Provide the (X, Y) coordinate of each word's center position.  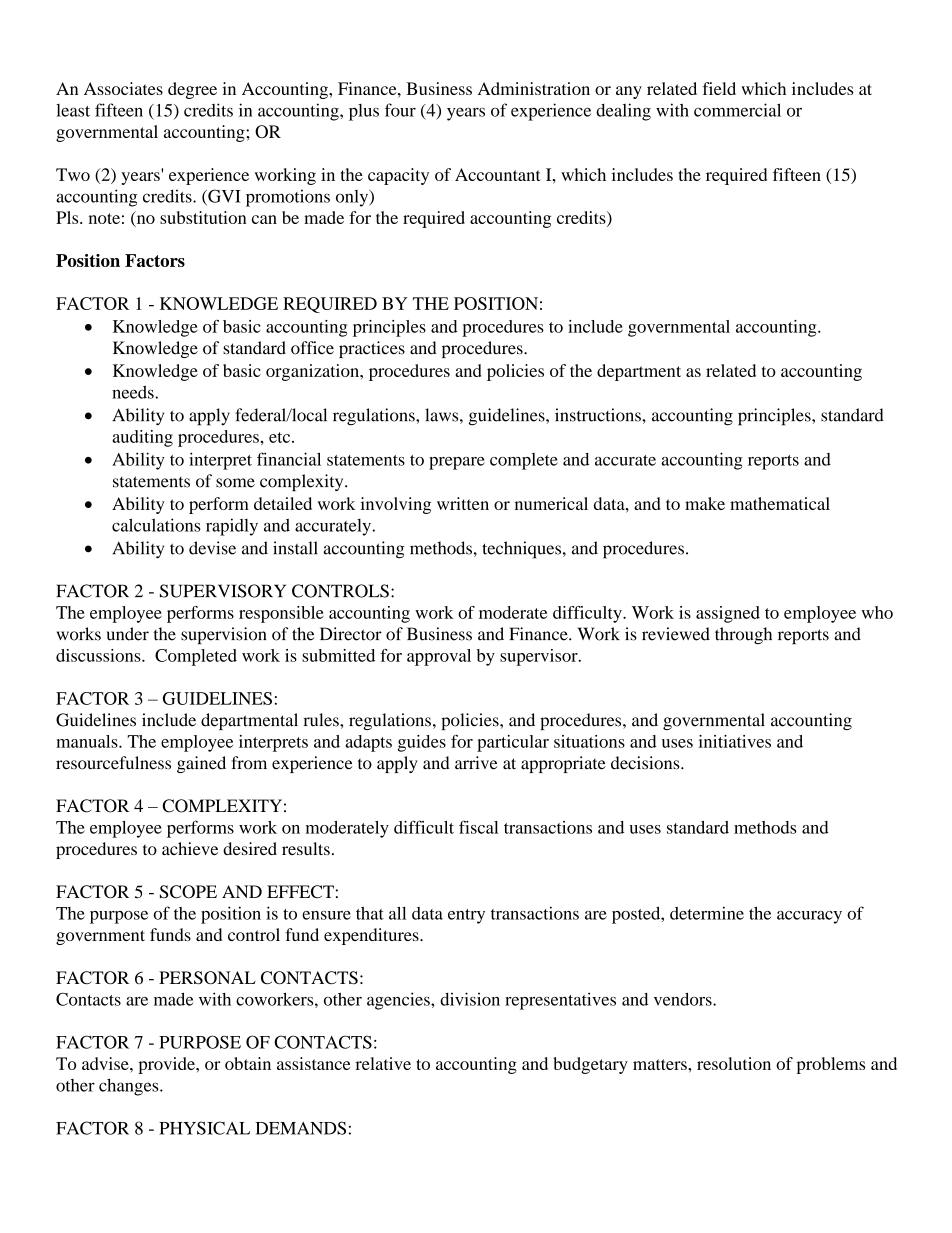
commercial (737, 110)
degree (192, 90)
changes (130, 1087)
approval (439, 657)
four (400, 110)
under (128, 634)
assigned (728, 614)
